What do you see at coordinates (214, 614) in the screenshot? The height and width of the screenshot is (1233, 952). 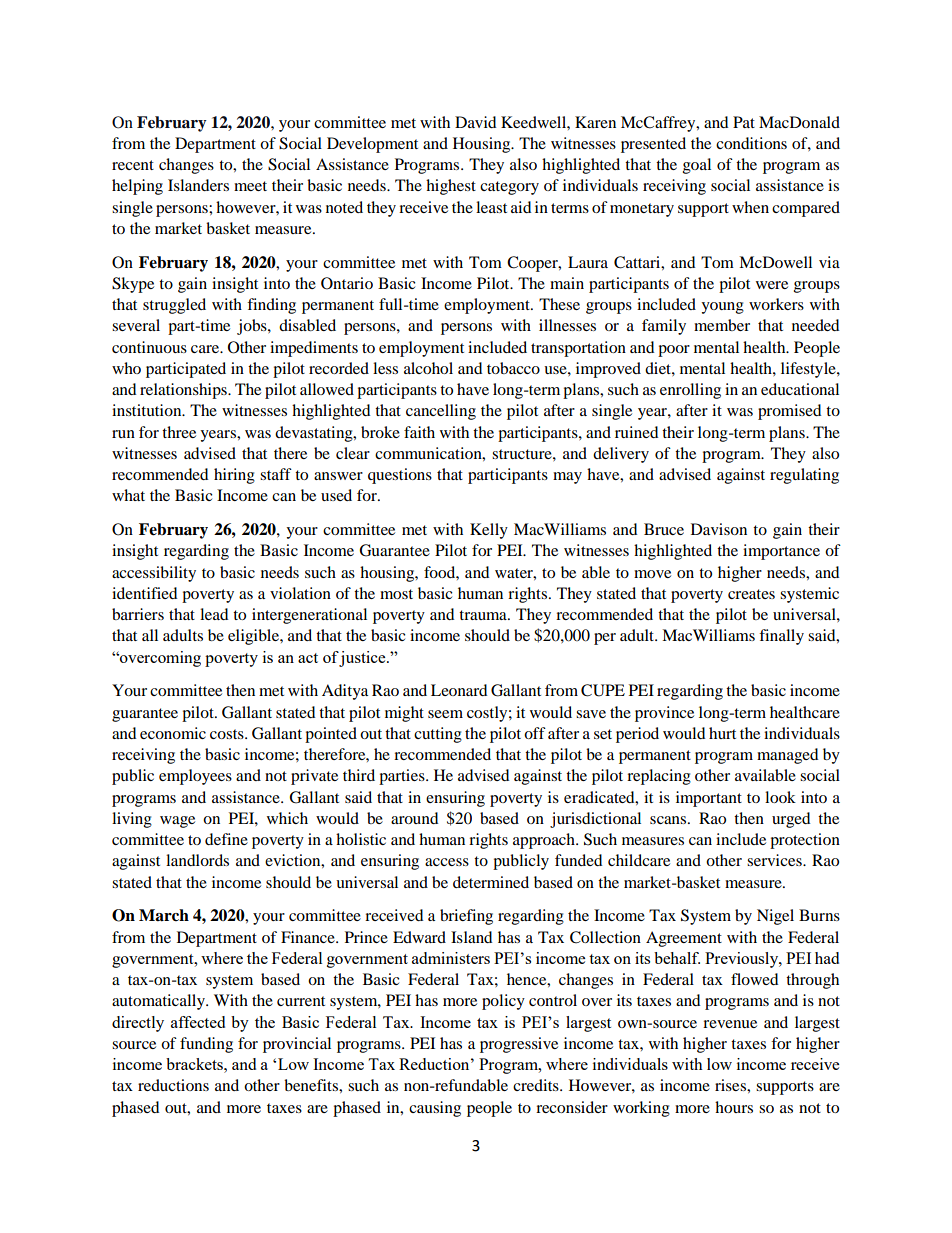 I see `lead` at bounding box center [214, 614].
